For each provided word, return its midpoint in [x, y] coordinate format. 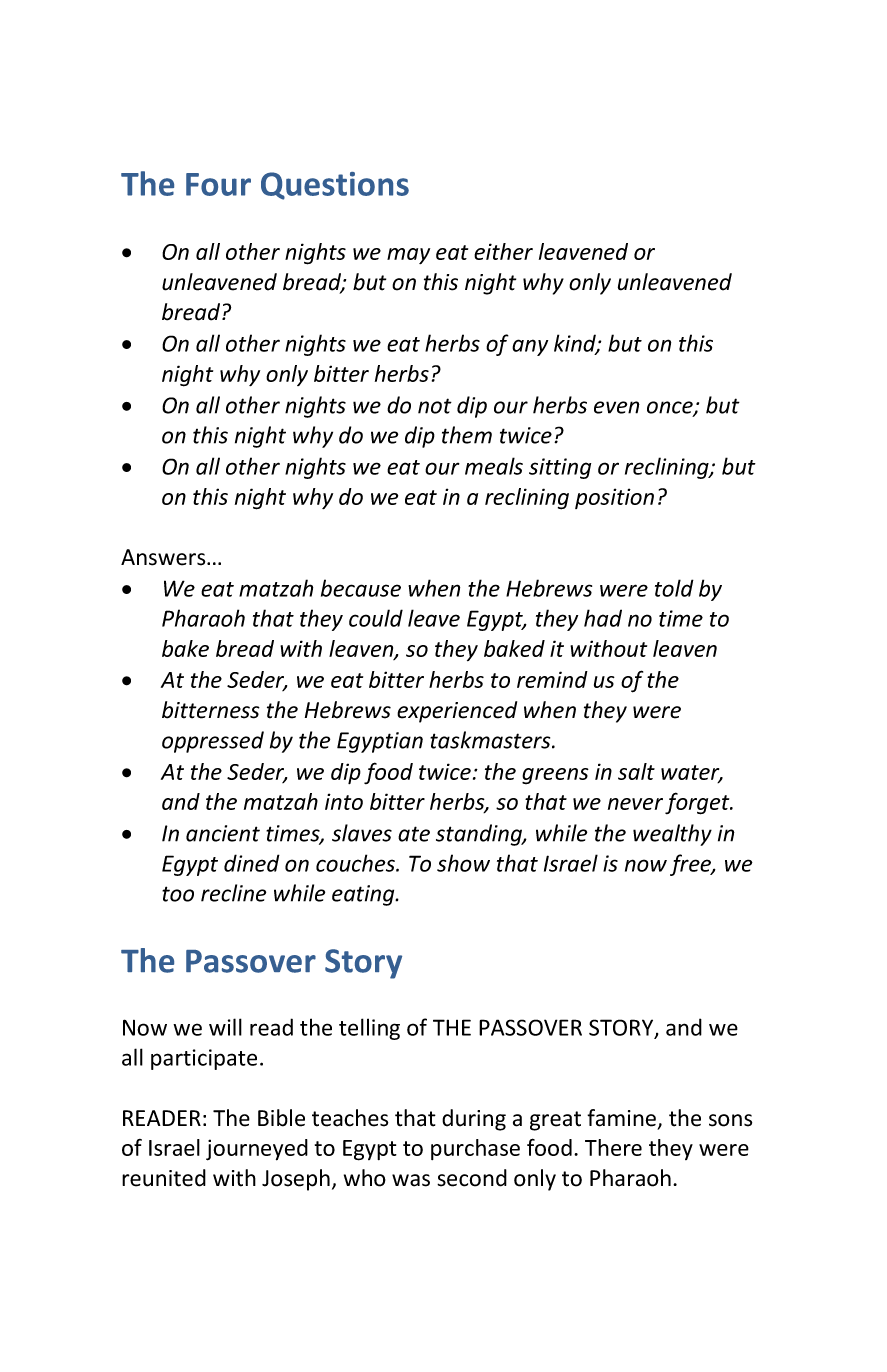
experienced [457, 712]
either [503, 251]
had [603, 618]
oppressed [213, 742]
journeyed [257, 1150]
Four [218, 184]
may [408, 256]
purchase [475, 1149]
